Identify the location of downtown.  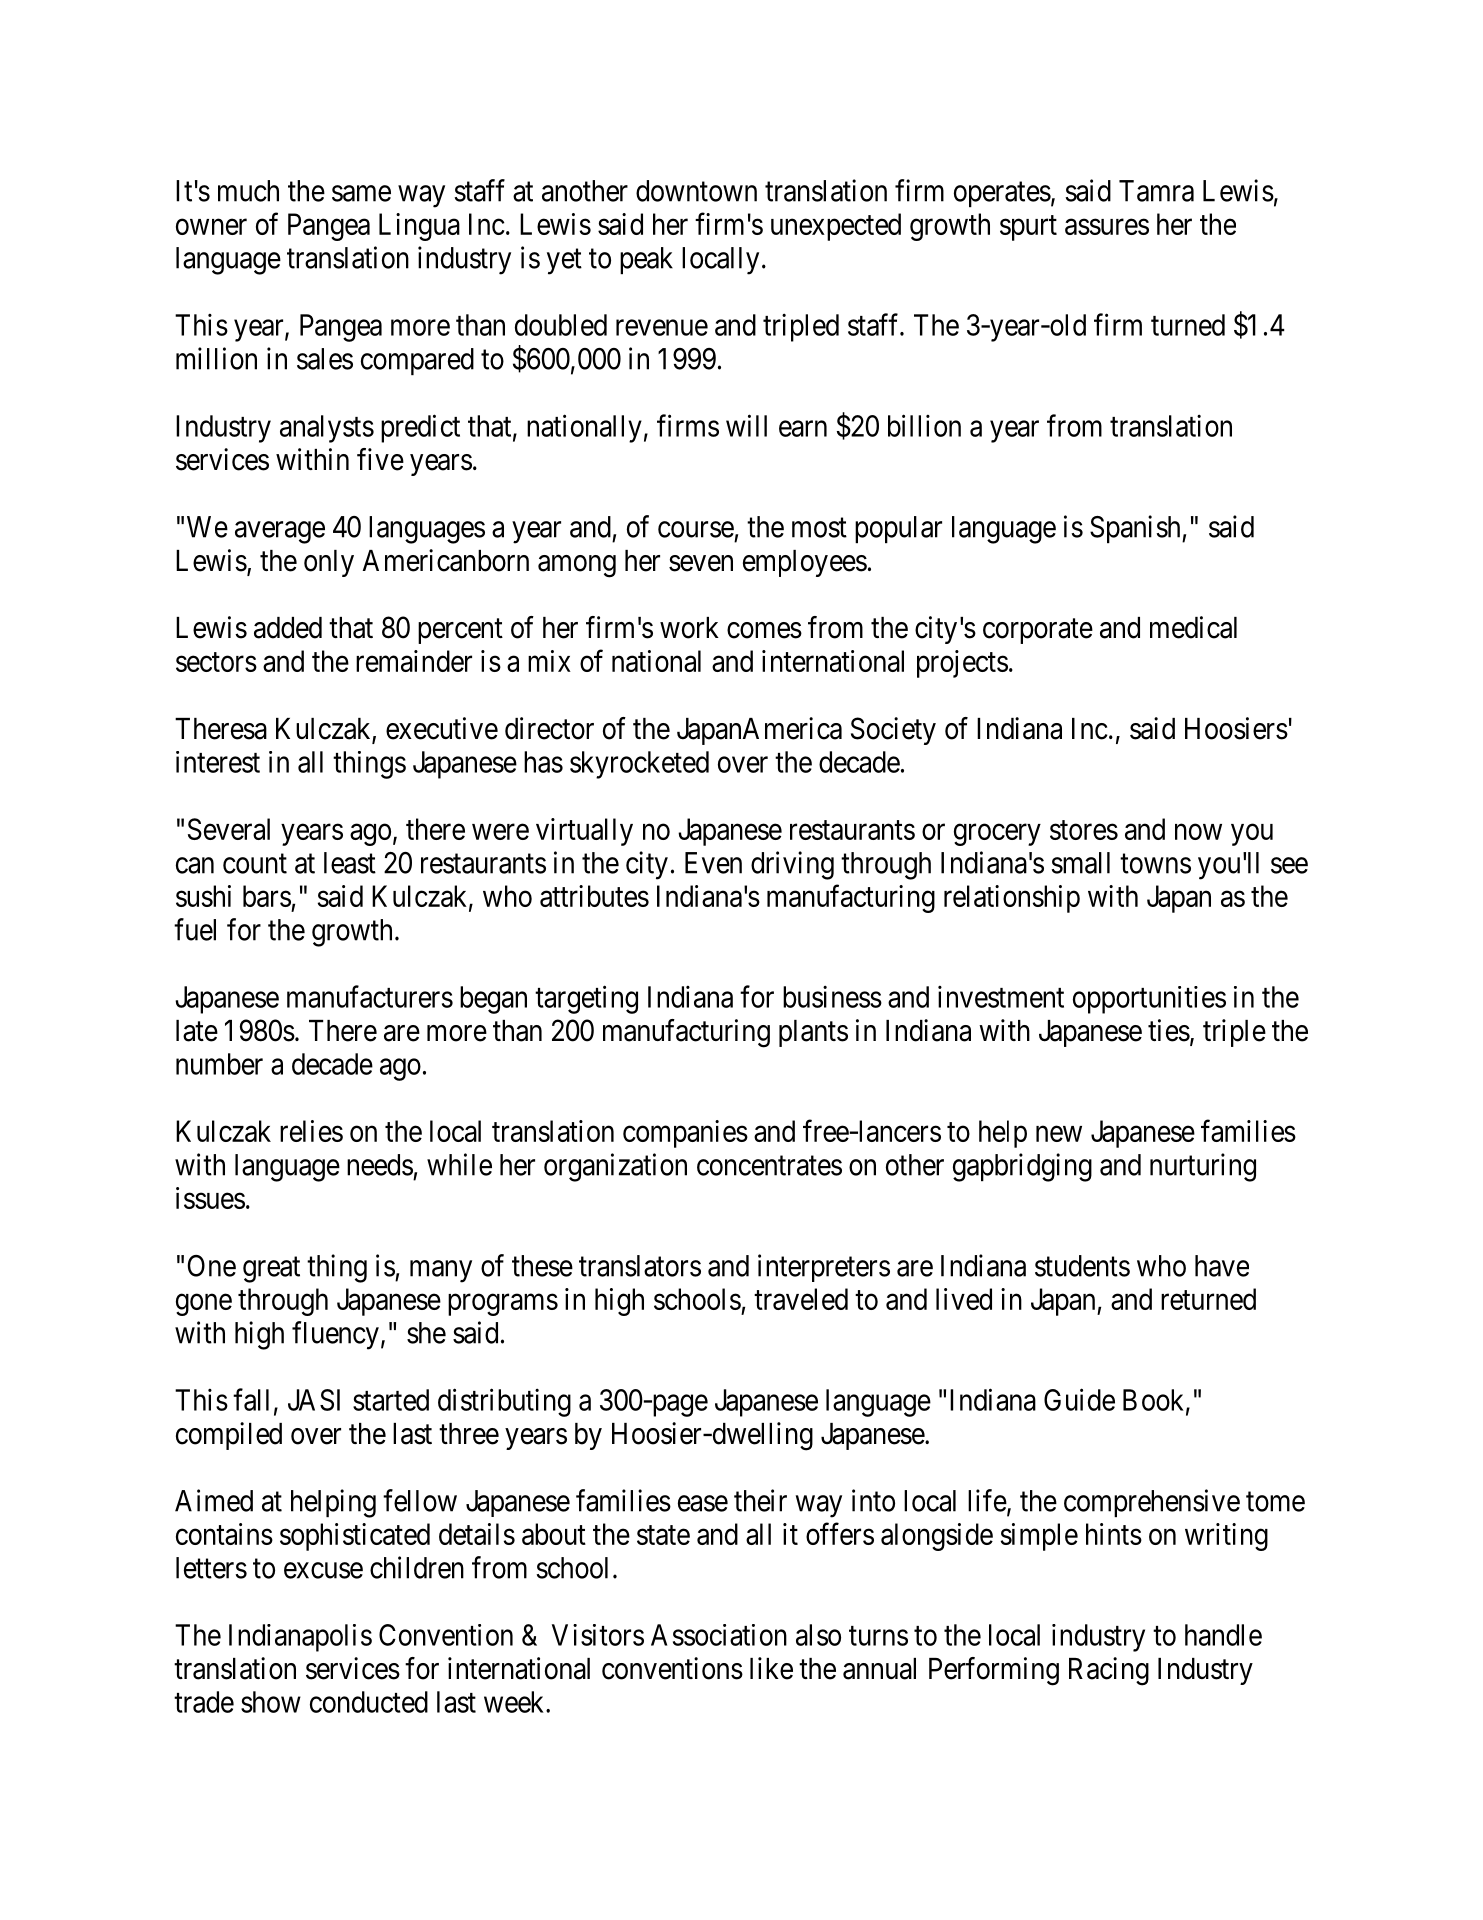
(696, 191).
